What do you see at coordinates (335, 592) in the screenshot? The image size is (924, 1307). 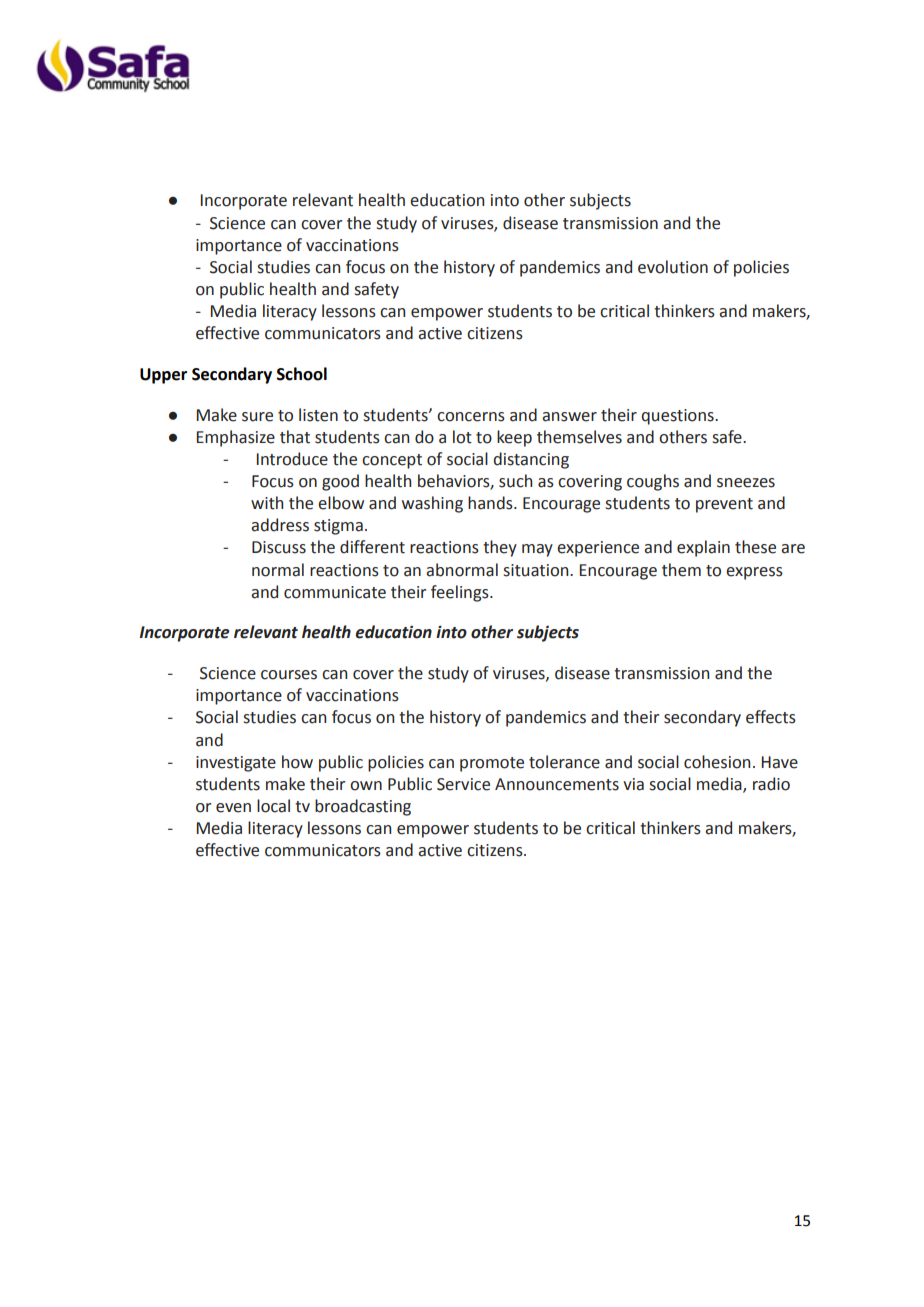 I see `communicate` at bounding box center [335, 592].
